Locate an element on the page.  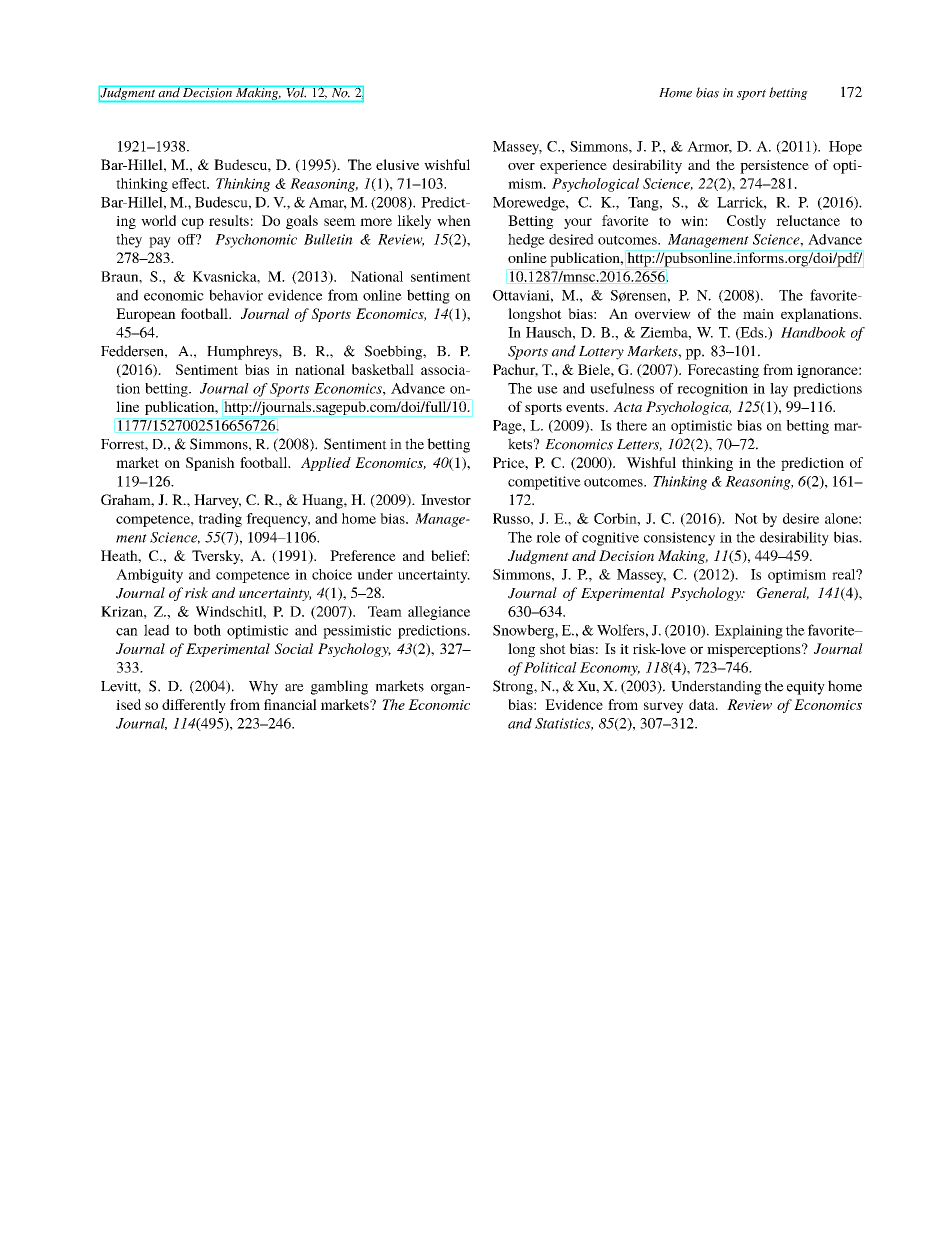
Letters is located at coordinates (639, 445).
